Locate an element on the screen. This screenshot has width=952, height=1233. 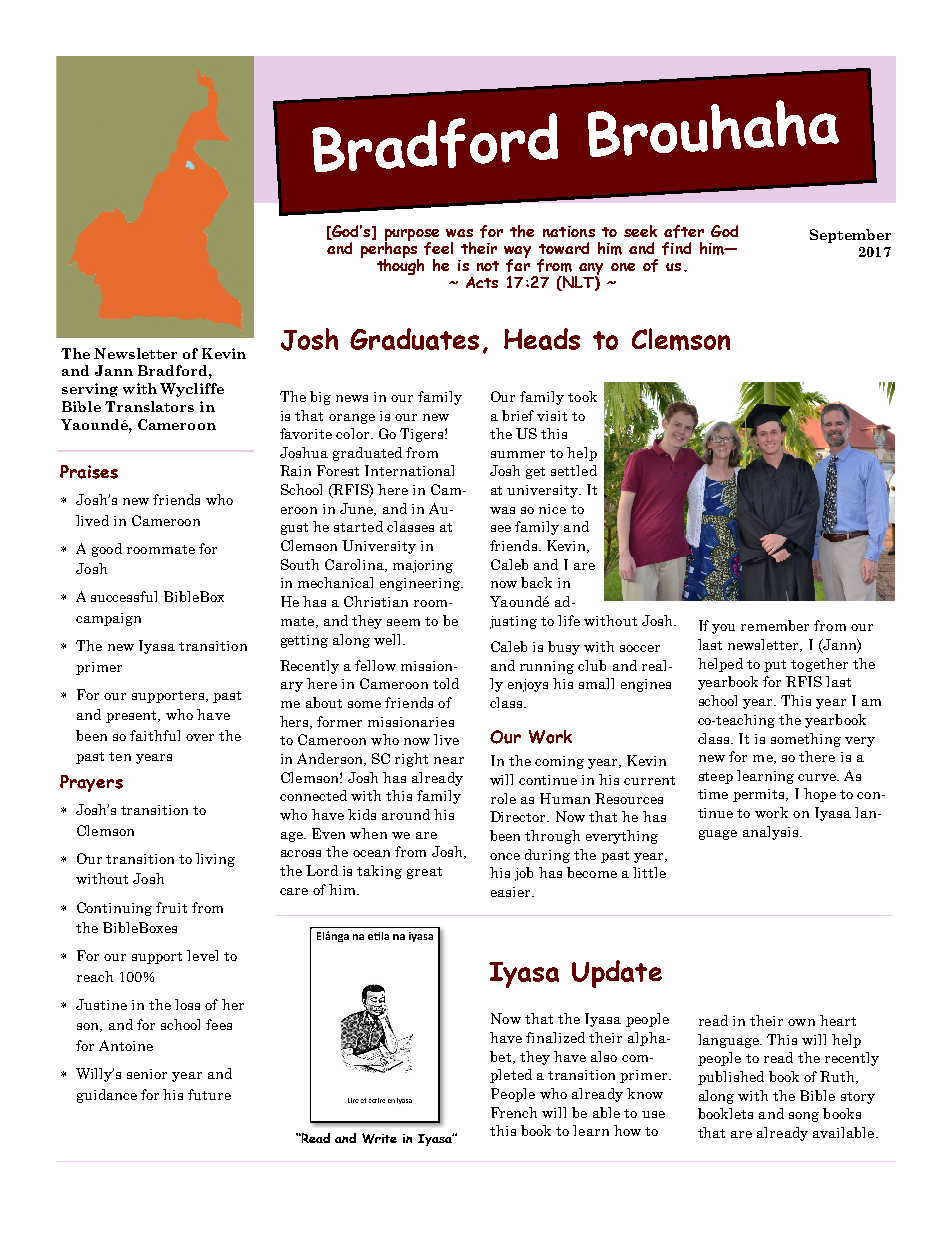
told is located at coordinates (446, 683).
